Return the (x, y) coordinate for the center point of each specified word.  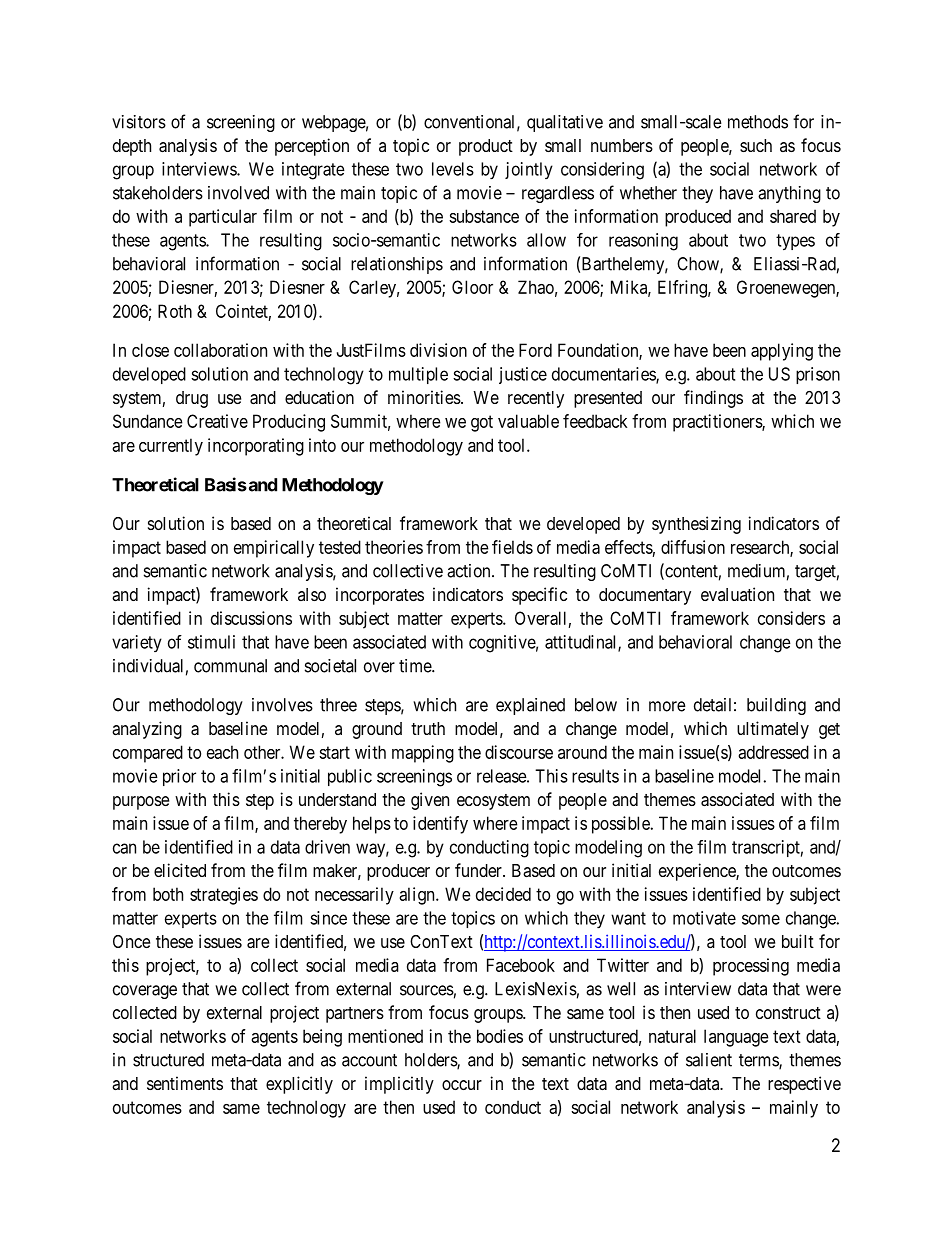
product (486, 147)
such (756, 145)
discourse (519, 752)
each (222, 752)
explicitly (299, 1085)
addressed (773, 752)
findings (713, 399)
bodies (500, 1036)
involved (238, 193)
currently (171, 447)
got (482, 423)
